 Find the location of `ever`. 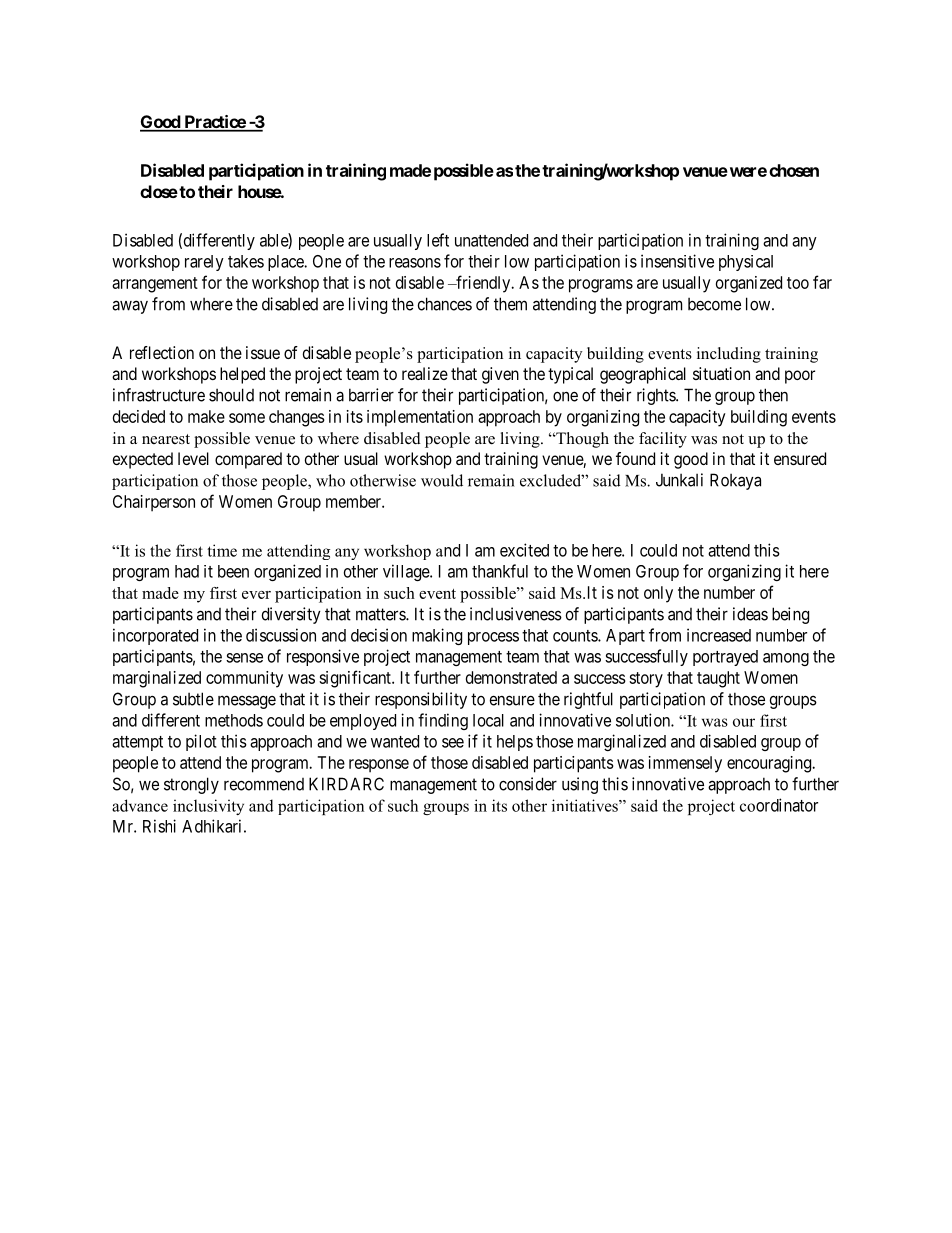

ever is located at coordinates (256, 595).
